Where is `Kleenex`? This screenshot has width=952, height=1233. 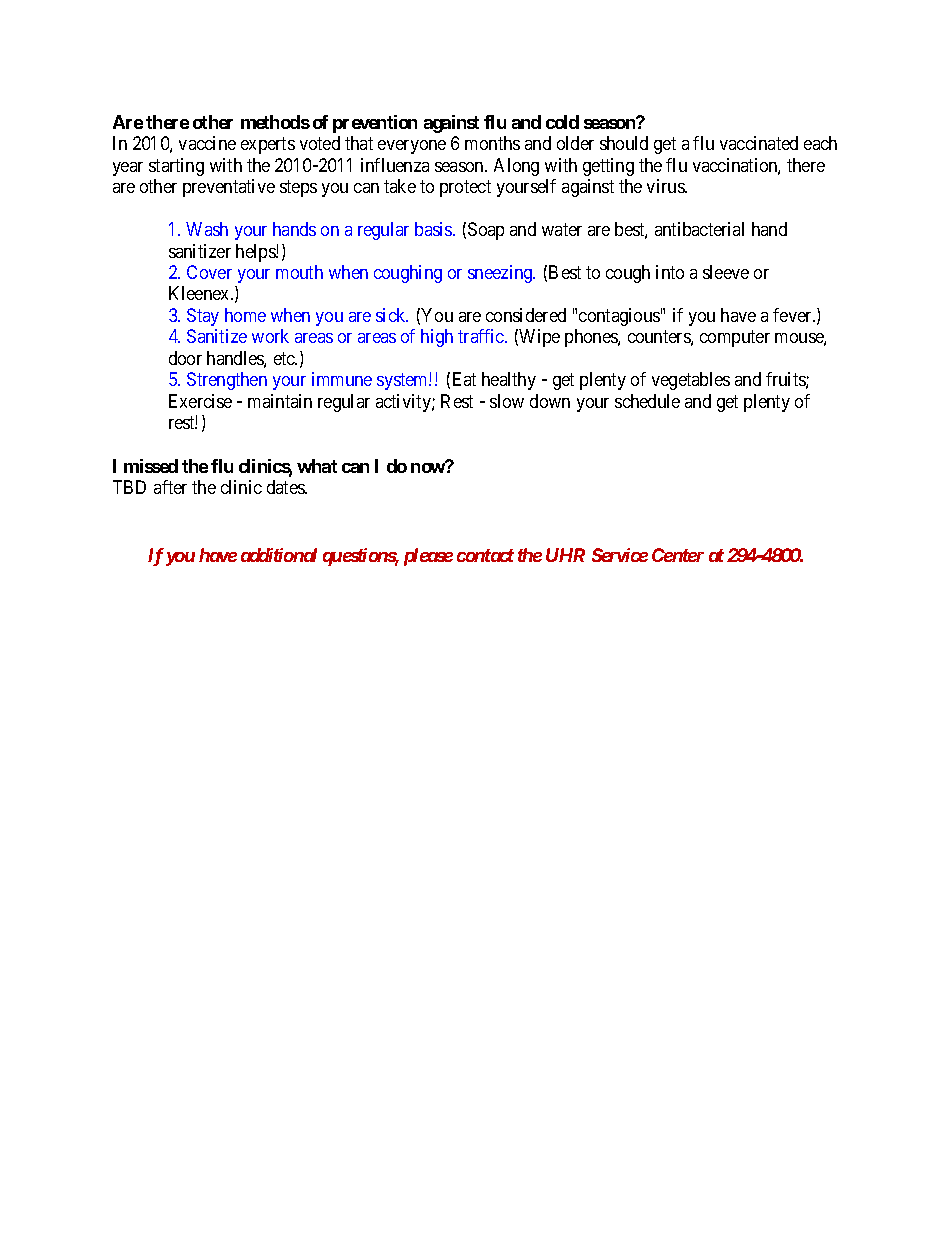
Kleenex is located at coordinates (200, 293).
